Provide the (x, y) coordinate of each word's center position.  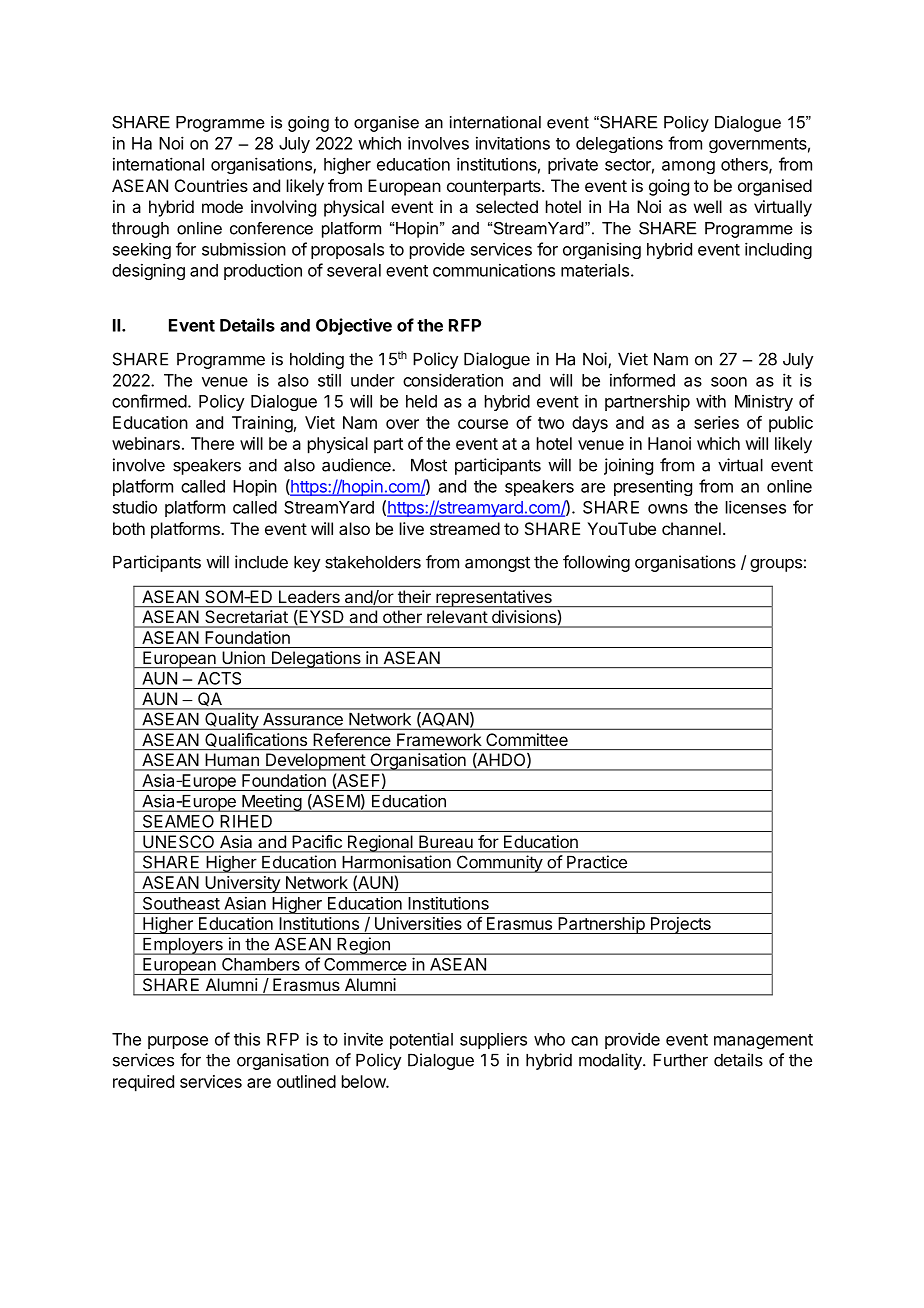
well (708, 206)
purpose (178, 1042)
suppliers (493, 1041)
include (261, 562)
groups (776, 565)
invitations (513, 143)
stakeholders (373, 562)
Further (680, 1060)
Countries (211, 185)
